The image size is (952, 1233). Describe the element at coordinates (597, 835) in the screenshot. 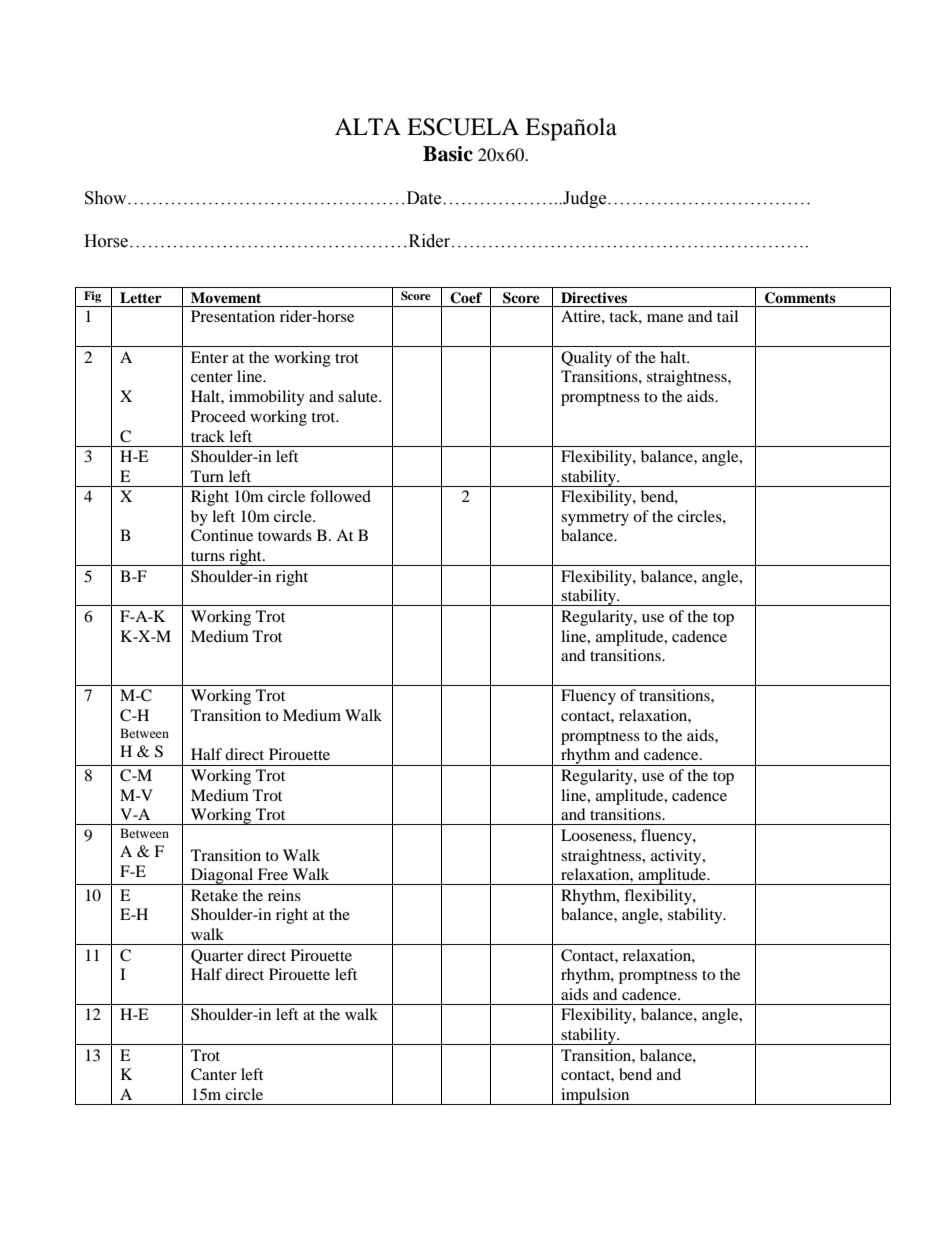

I see `Looseness` at that location.
